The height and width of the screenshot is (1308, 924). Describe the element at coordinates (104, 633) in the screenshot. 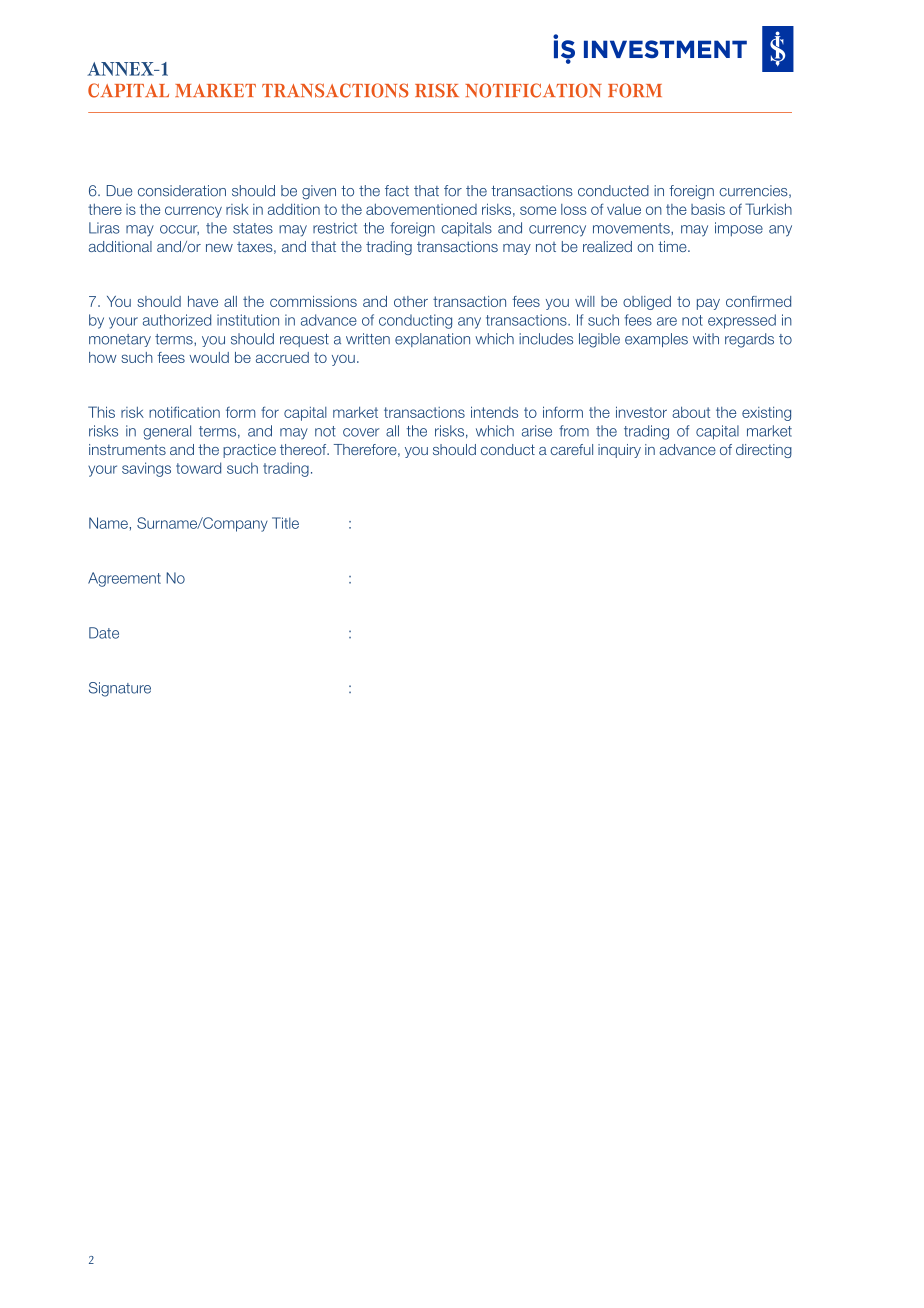

I see `Date` at that location.
